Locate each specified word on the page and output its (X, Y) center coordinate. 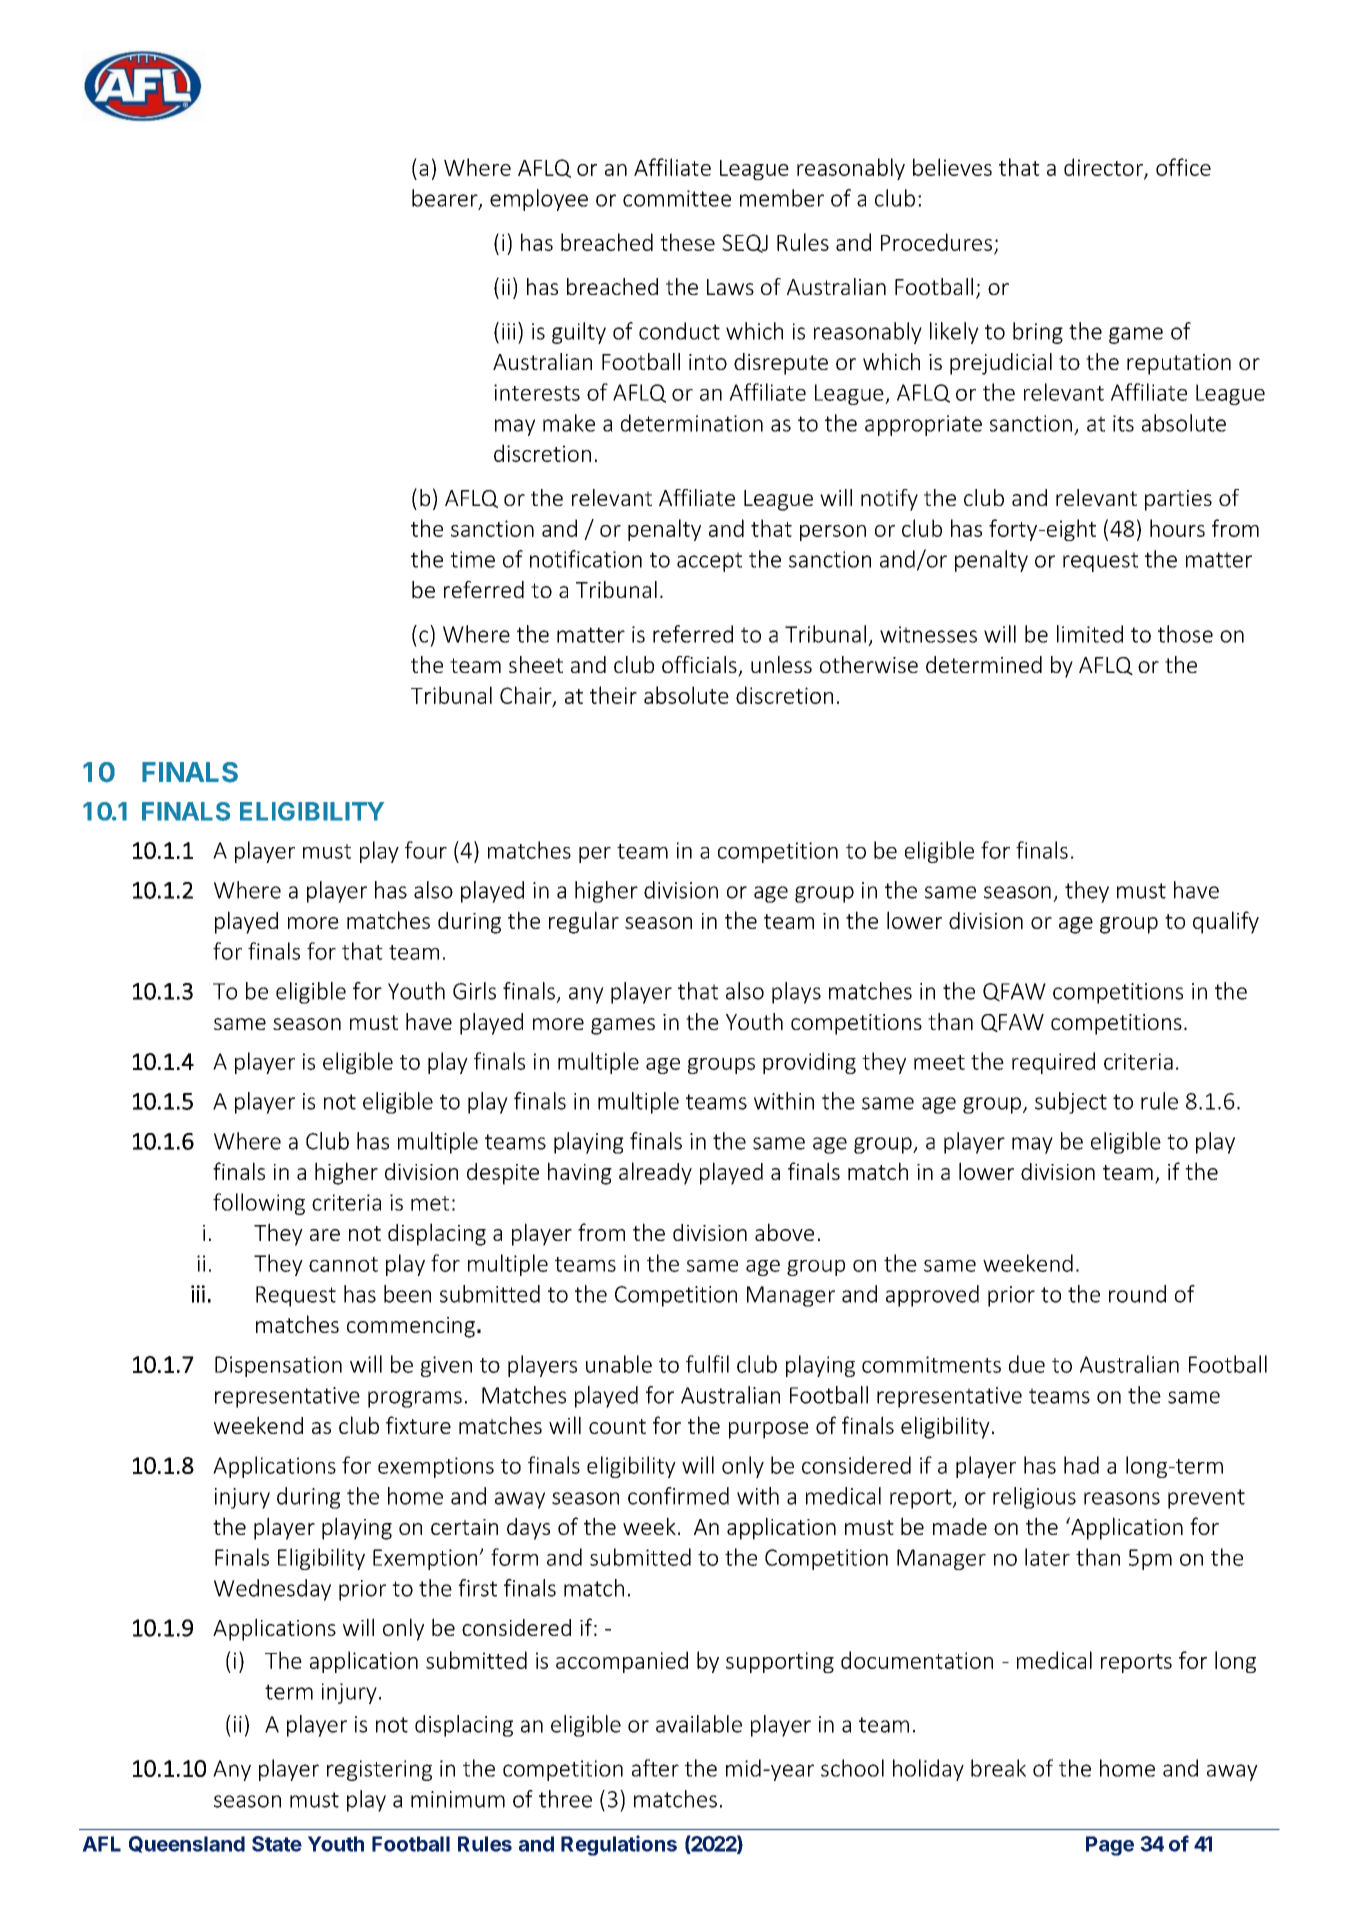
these (687, 242)
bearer (446, 199)
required (1053, 1063)
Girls (474, 991)
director (1104, 168)
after (655, 1768)
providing (809, 1063)
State (277, 1844)
